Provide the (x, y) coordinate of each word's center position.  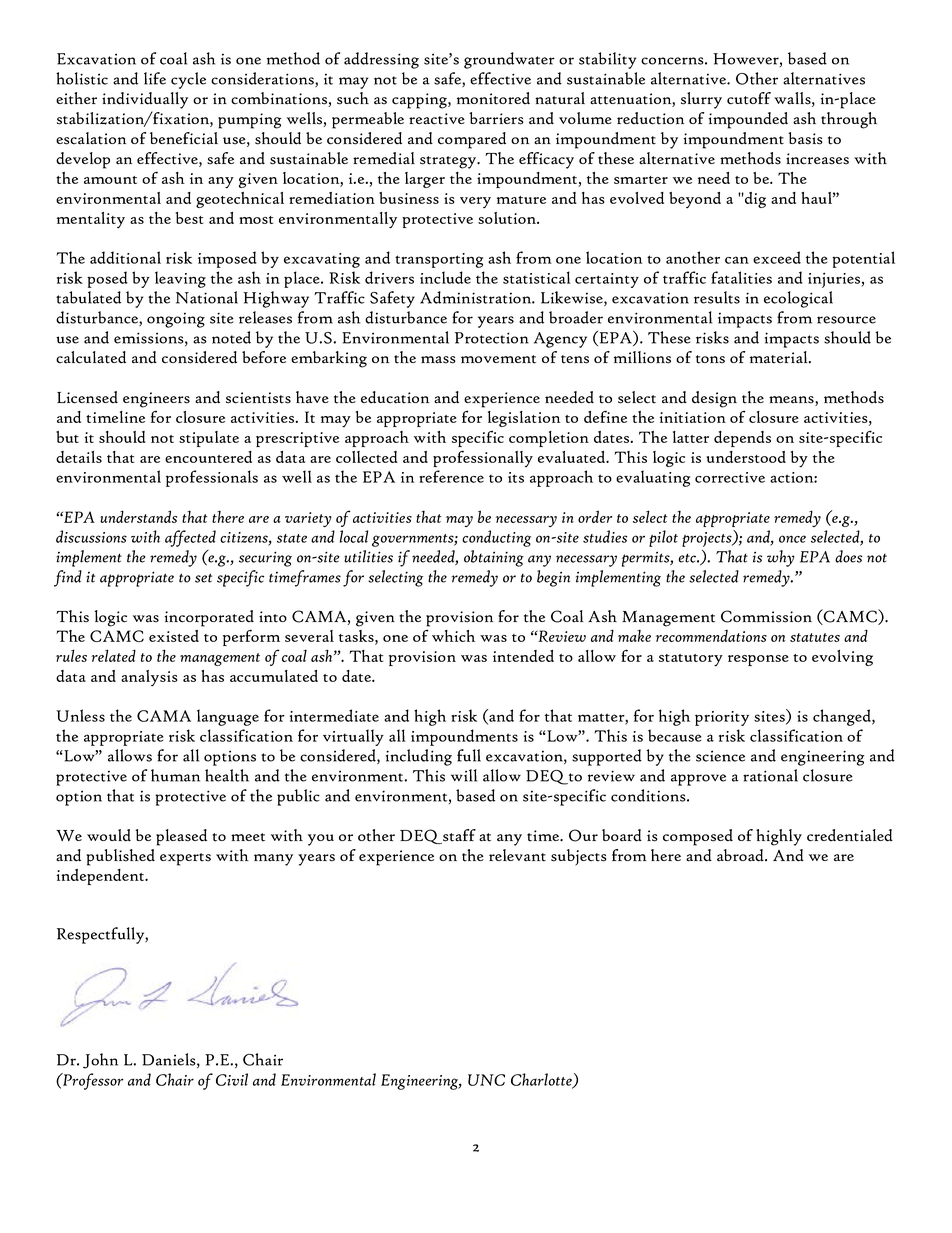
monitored (493, 98)
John (100, 1061)
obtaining (494, 558)
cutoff (749, 98)
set (203, 578)
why (781, 558)
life (155, 78)
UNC (486, 1080)
